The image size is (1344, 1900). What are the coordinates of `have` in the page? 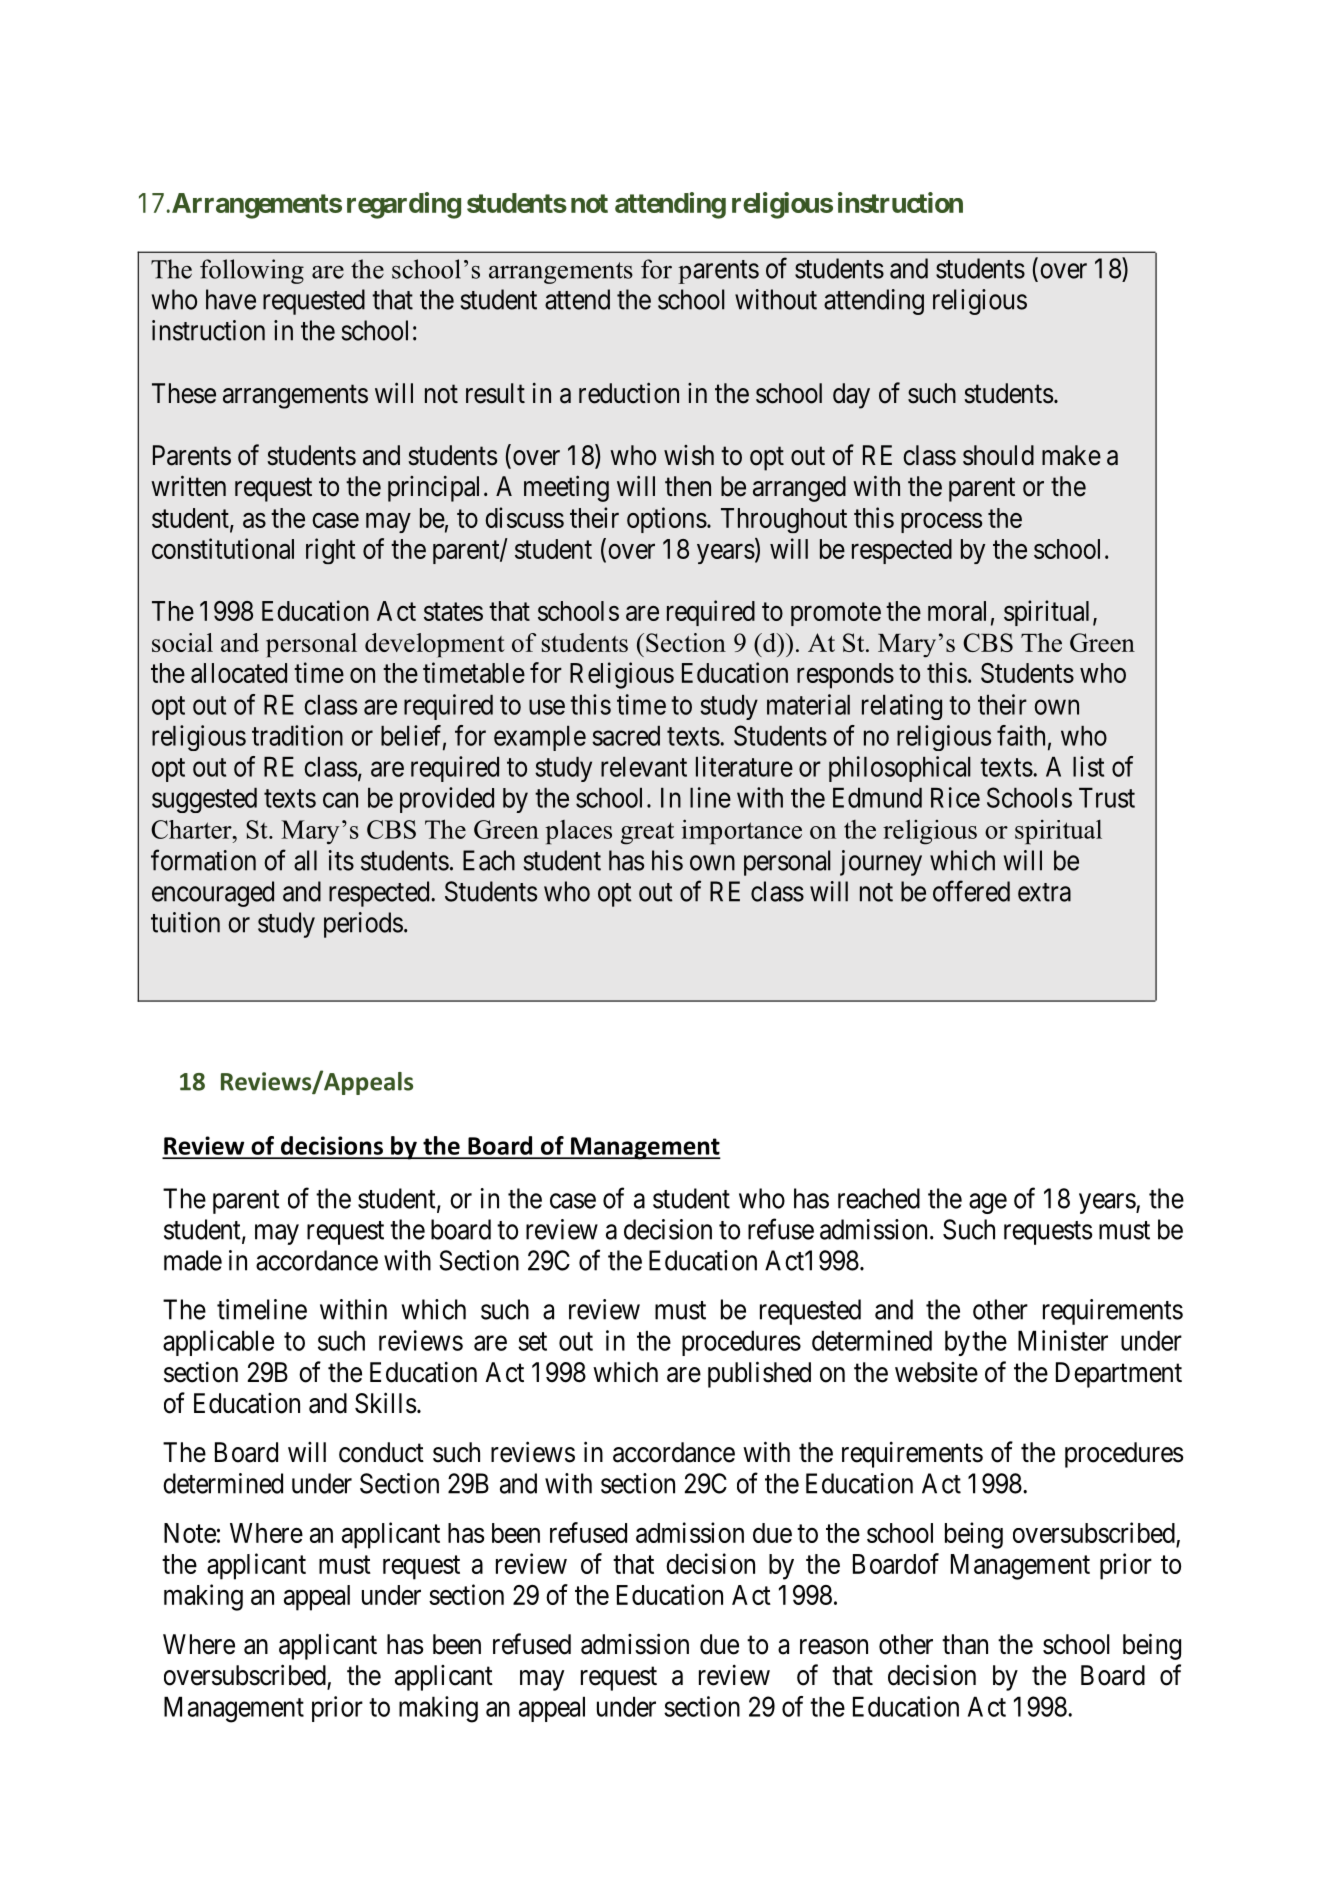 It's located at (231, 299).
